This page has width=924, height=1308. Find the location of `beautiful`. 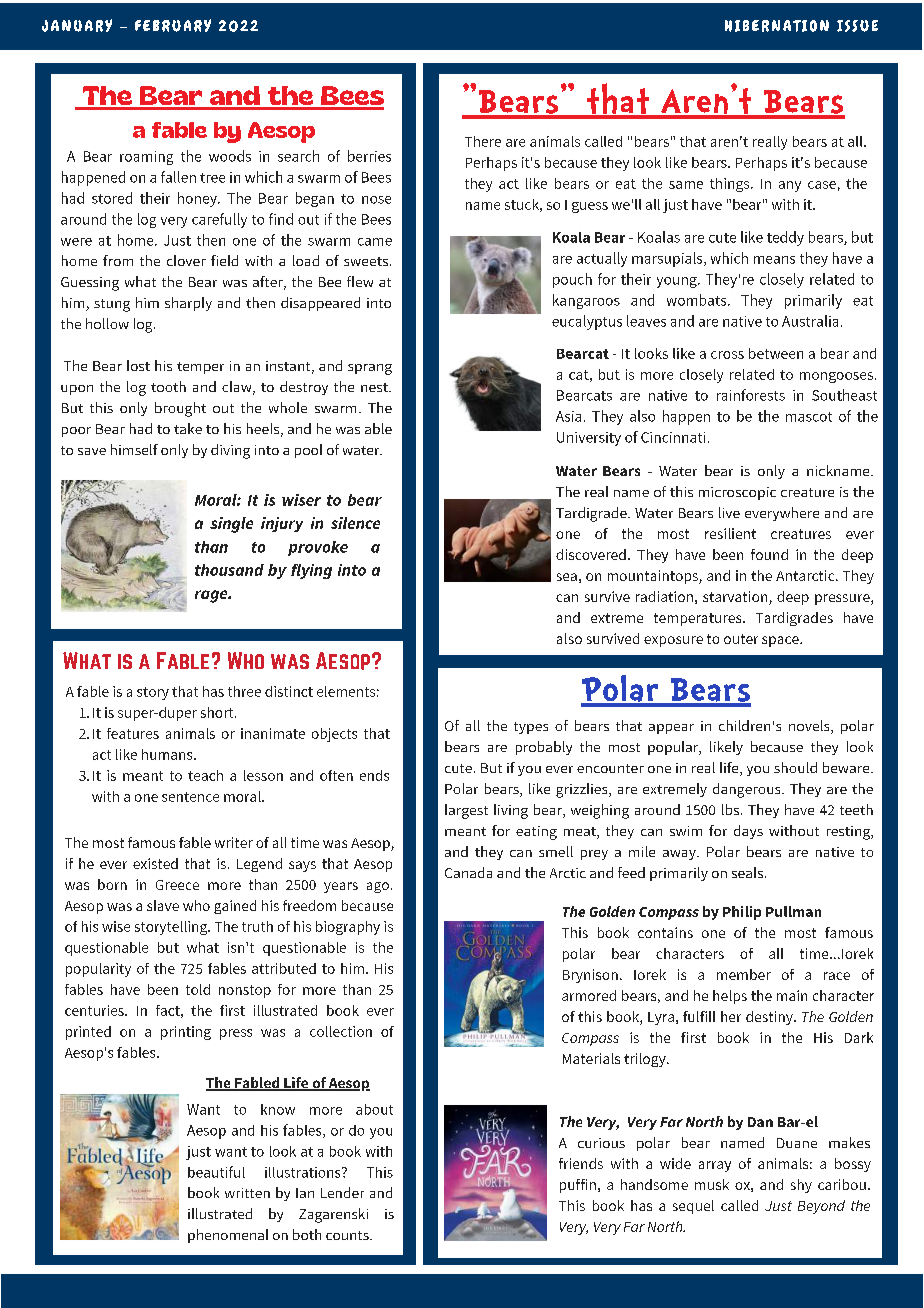

beautiful is located at coordinates (216, 1172).
